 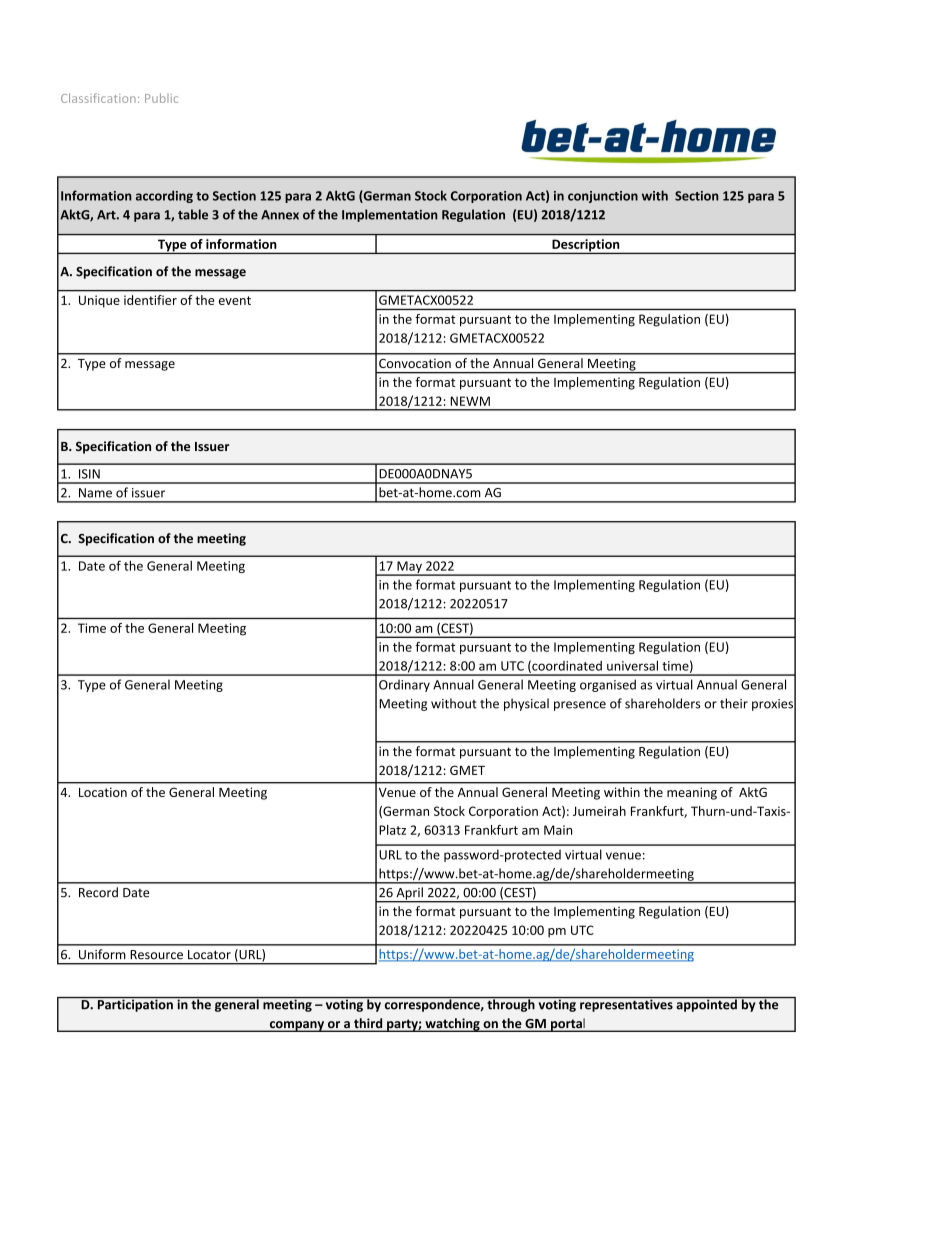 What do you see at coordinates (150, 300) in the screenshot?
I see `identifier` at bounding box center [150, 300].
